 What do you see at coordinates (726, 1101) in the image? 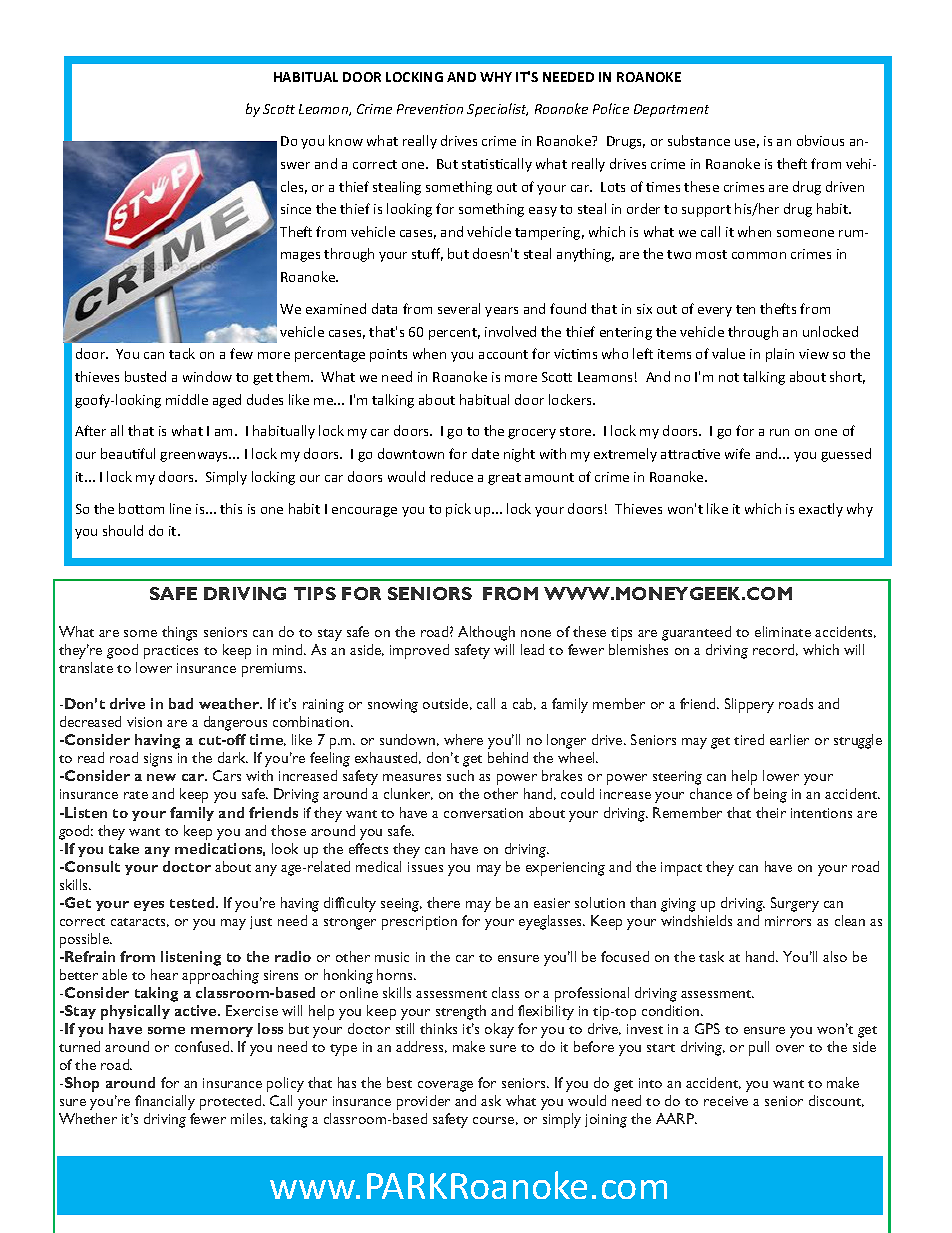
I see `receive` at bounding box center [726, 1101].
